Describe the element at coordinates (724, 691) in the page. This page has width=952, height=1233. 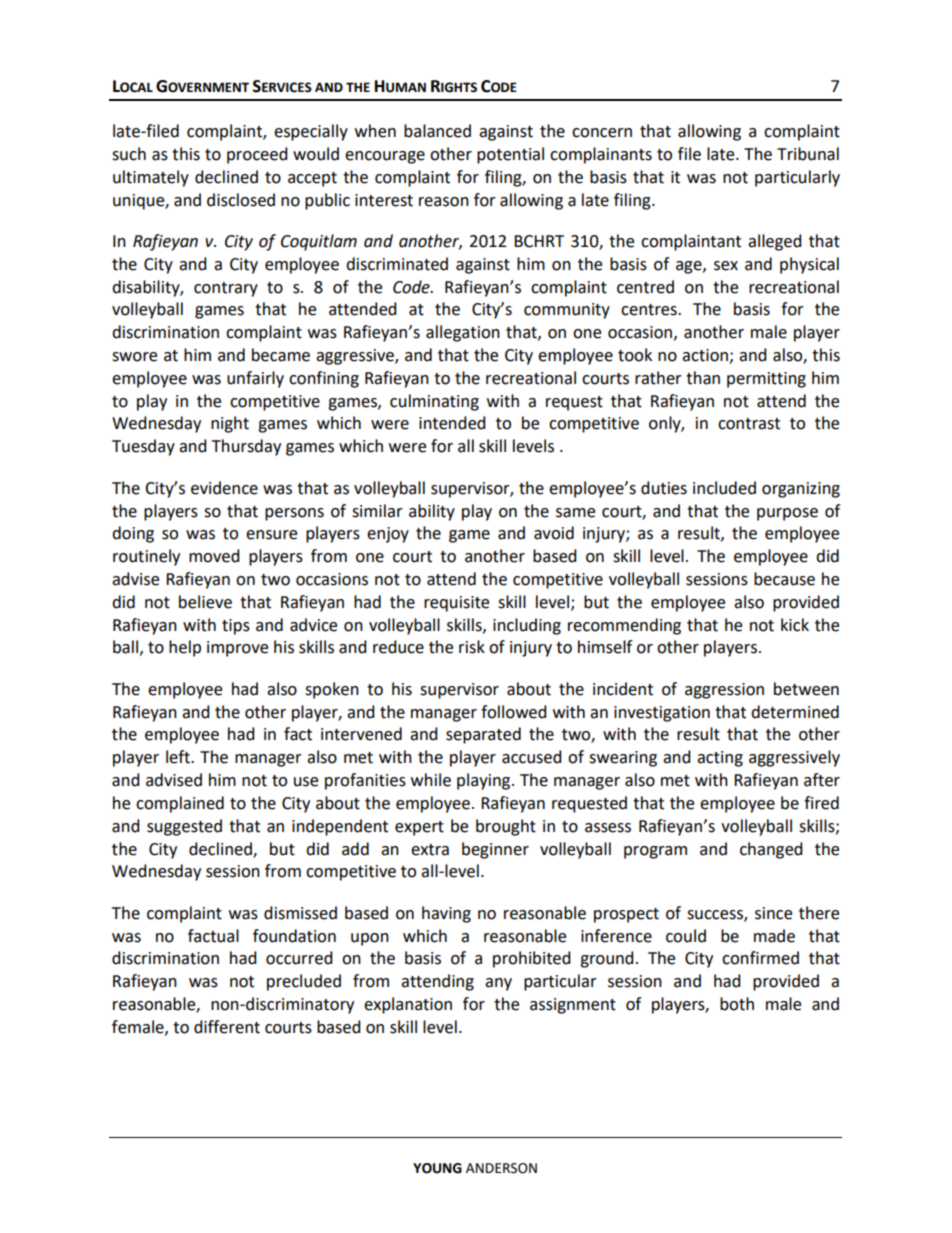
I see `aggression` at that location.
